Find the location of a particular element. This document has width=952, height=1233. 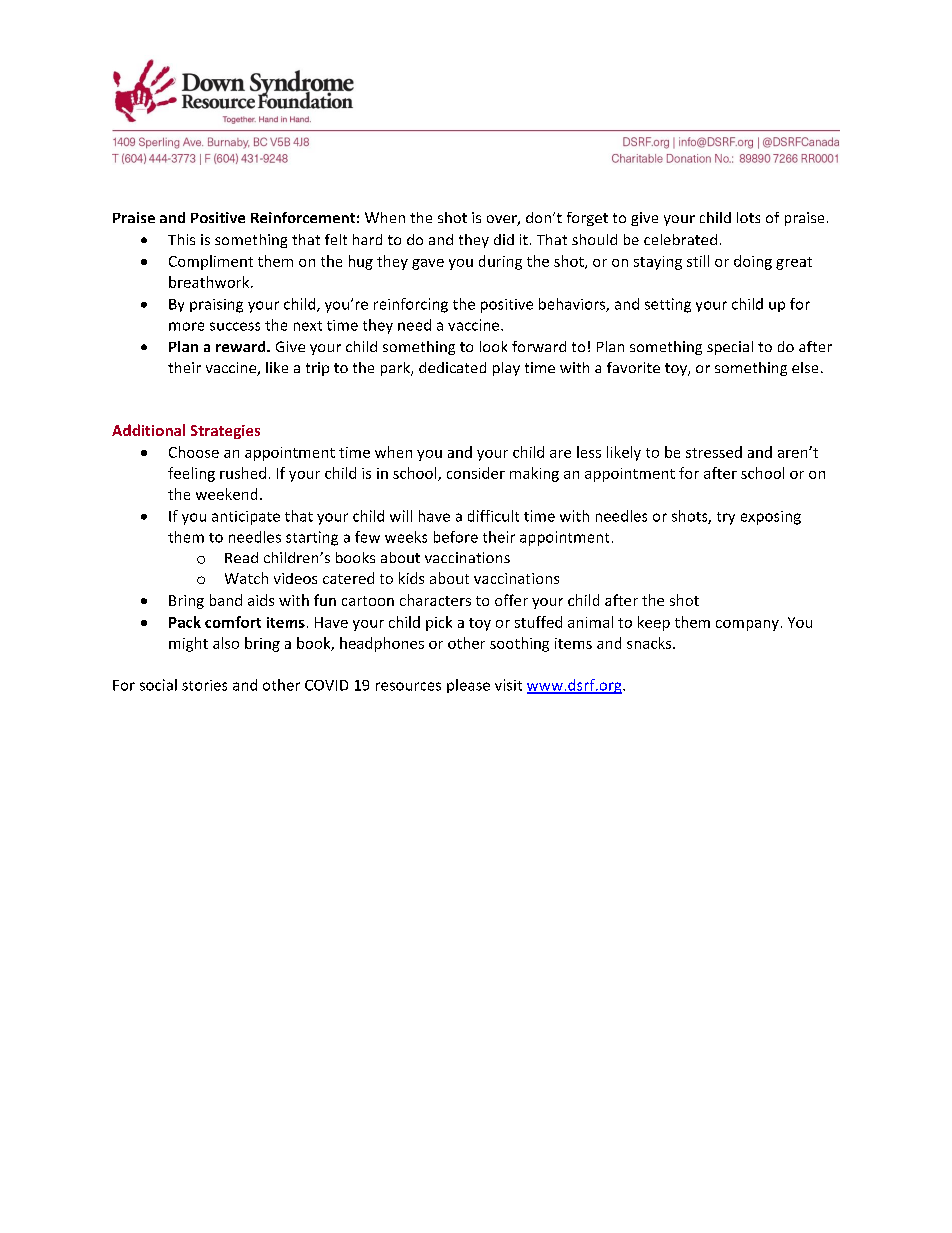

This is located at coordinates (181, 239).
